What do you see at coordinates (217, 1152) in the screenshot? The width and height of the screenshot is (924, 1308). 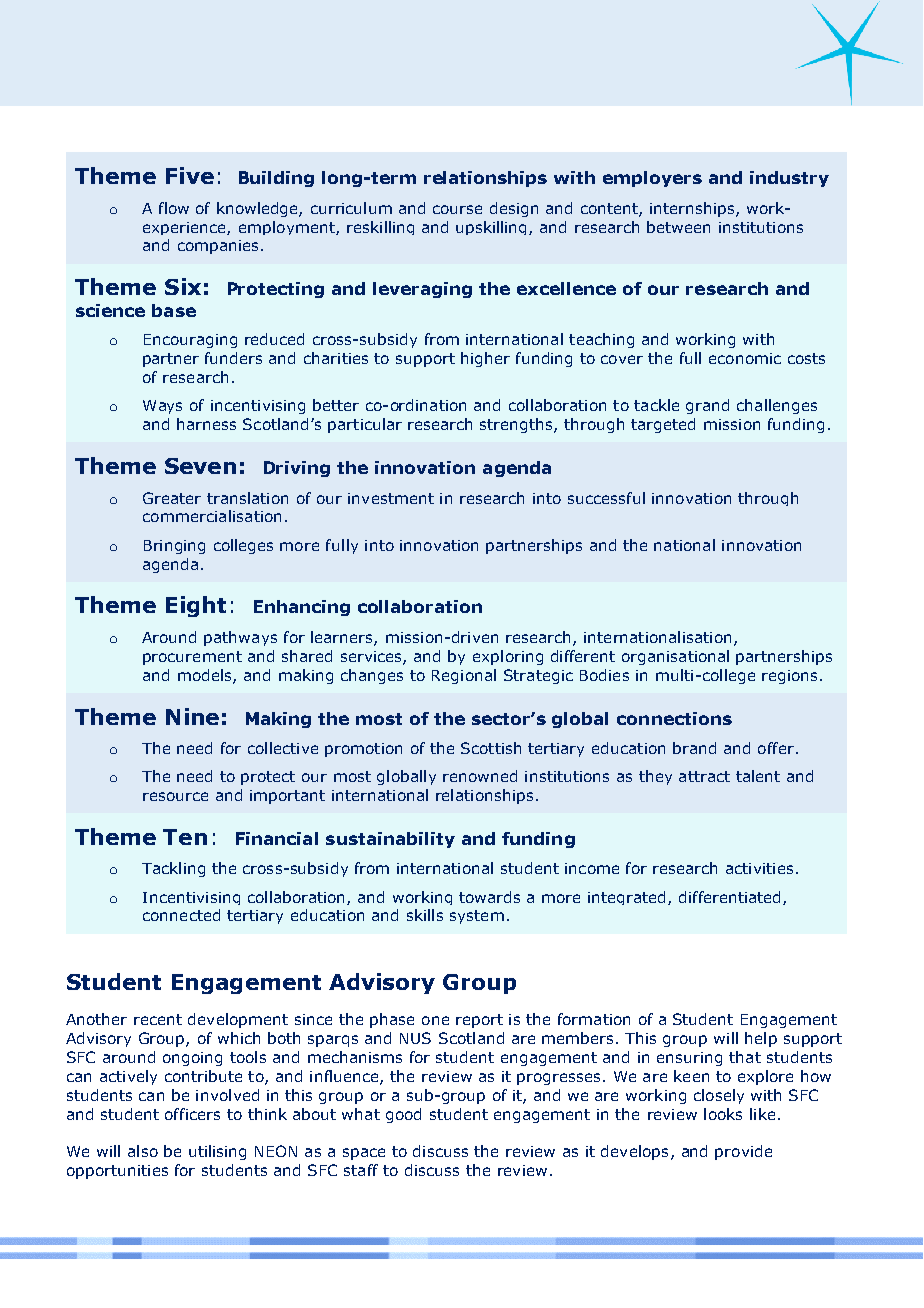 I see `utilising` at bounding box center [217, 1152].
